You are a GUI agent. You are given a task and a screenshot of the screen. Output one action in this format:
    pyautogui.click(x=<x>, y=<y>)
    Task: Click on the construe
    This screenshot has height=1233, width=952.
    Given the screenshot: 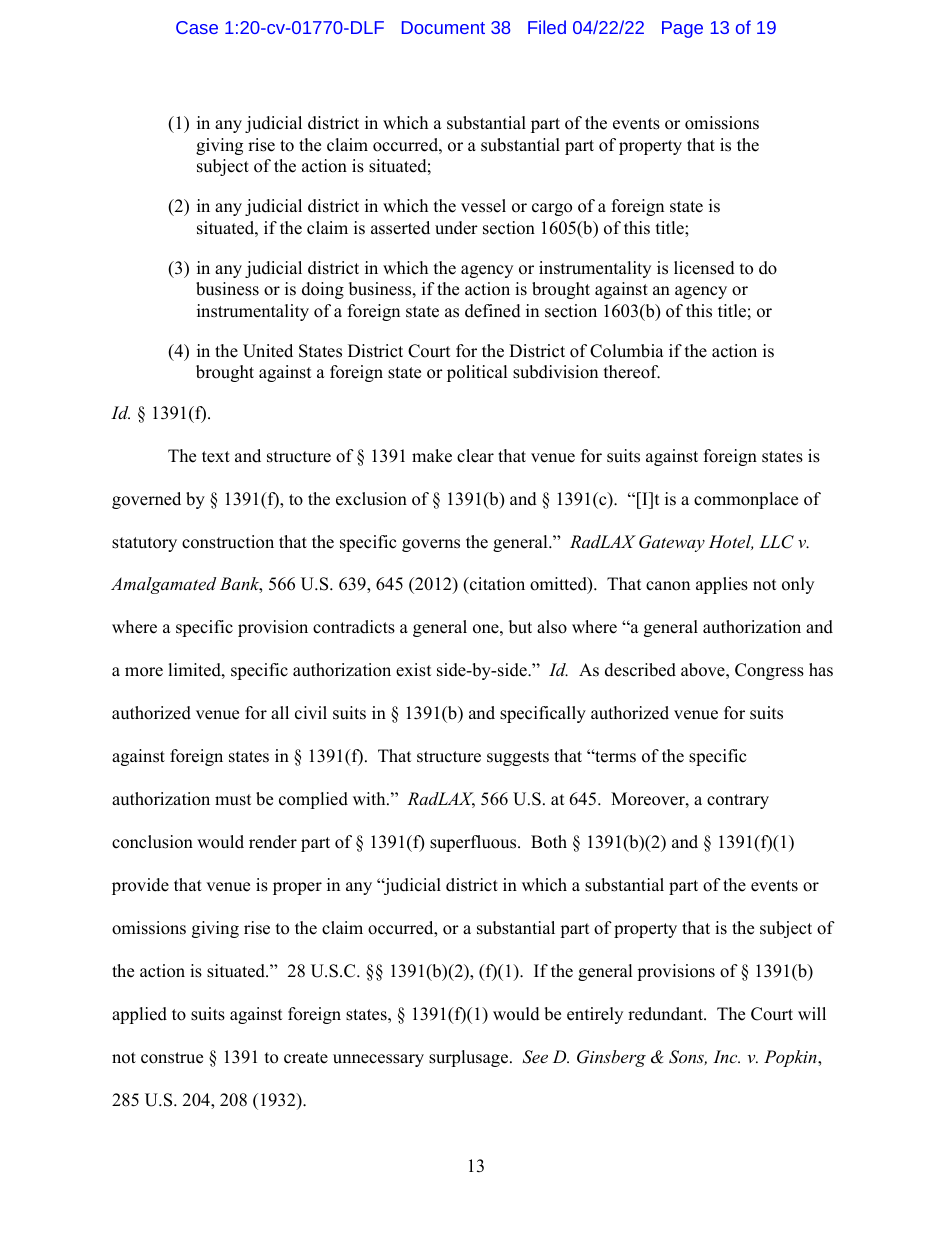 What is the action you would take?
    pyautogui.click(x=172, y=1058)
